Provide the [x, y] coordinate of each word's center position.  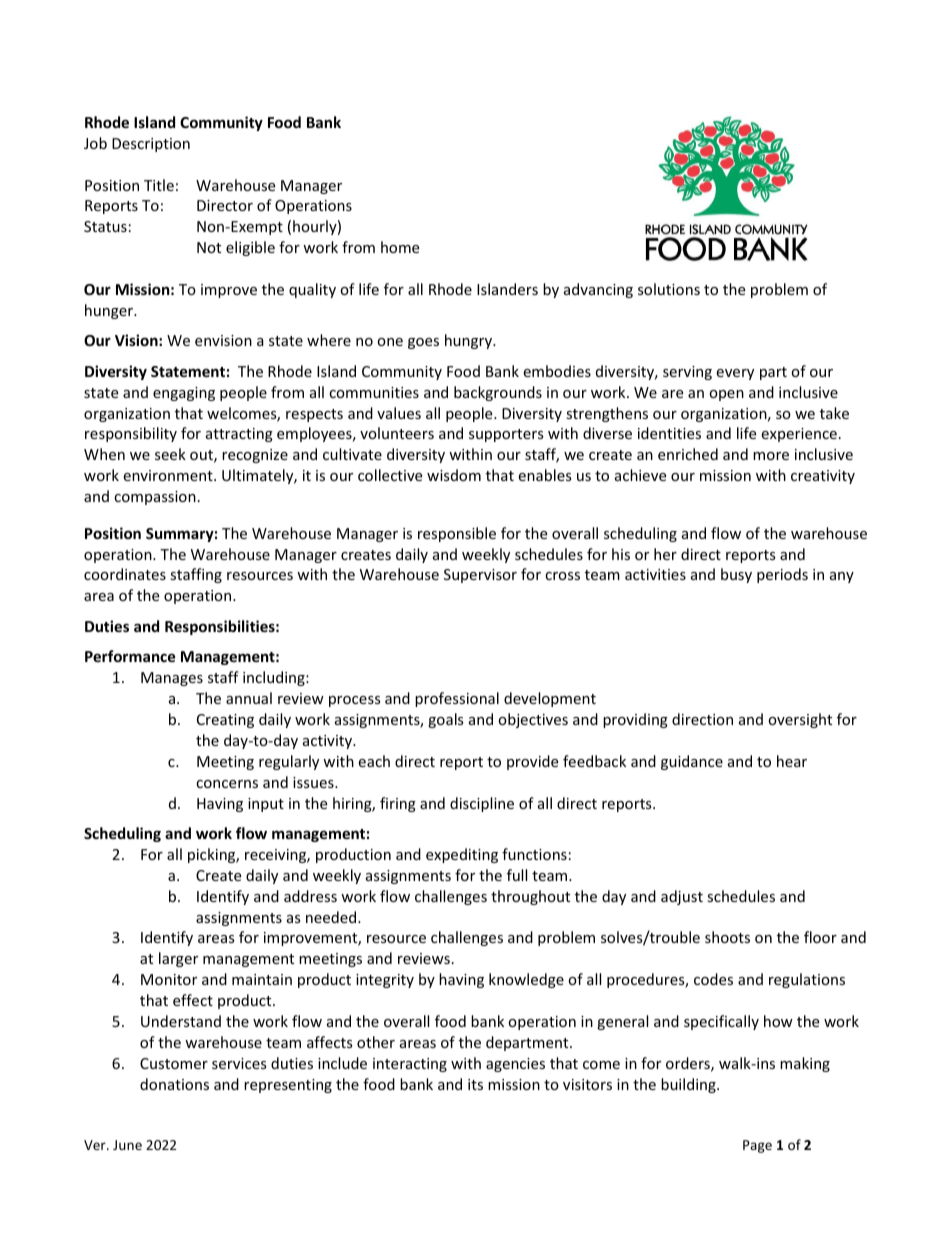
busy [736, 575]
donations [174, 1084]
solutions [669, 289]
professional [457, 699]
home [400, 247]
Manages [172, 679]
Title [159, 185]
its [475, 1084]
